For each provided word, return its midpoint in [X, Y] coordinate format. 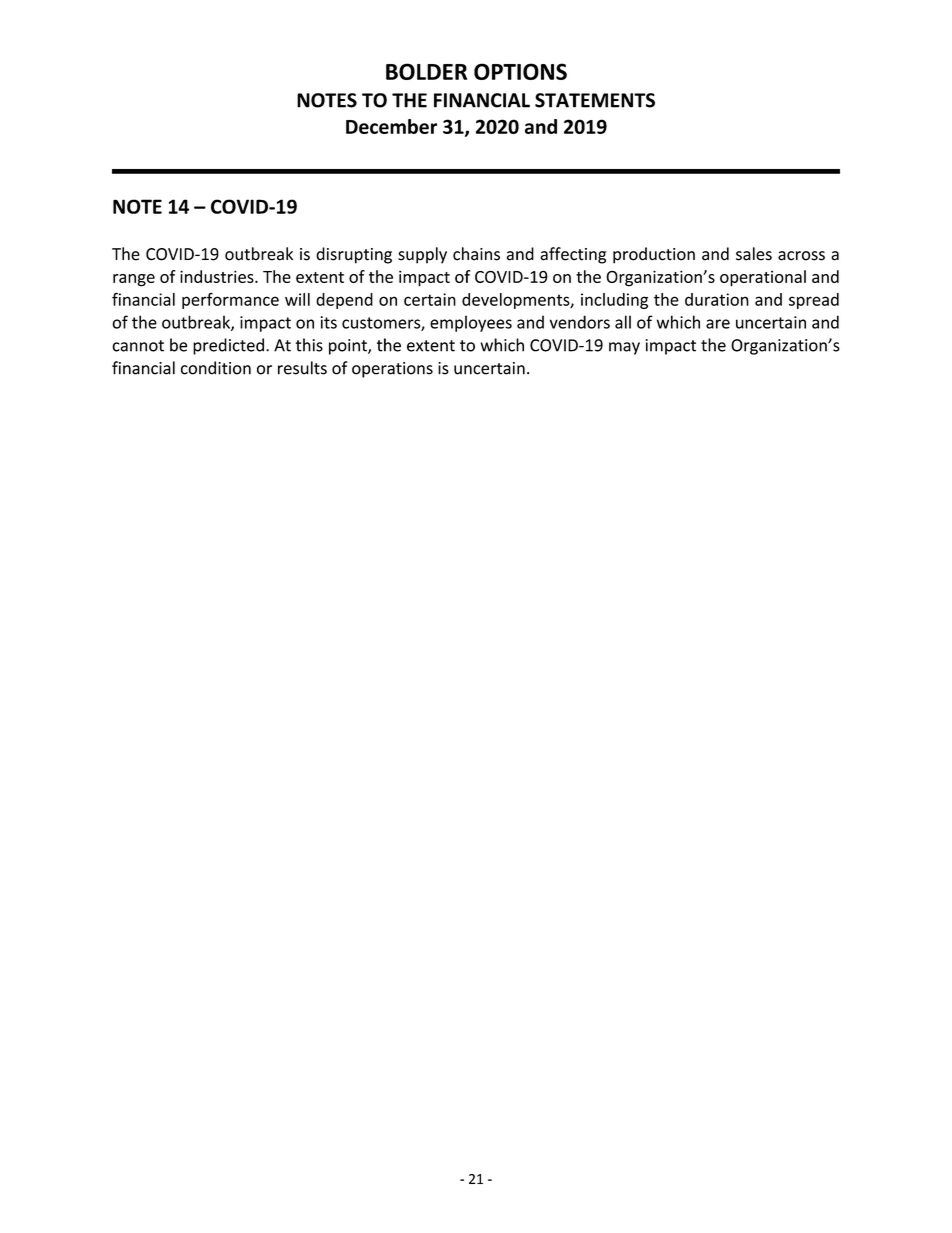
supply [422, 255]
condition [216, 368]
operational [763, 278]
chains [476, 254]
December [391, 126]
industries [218, 276]
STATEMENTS [595, 100]
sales [754, 254]
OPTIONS [520, 71]
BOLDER [426, 71]
